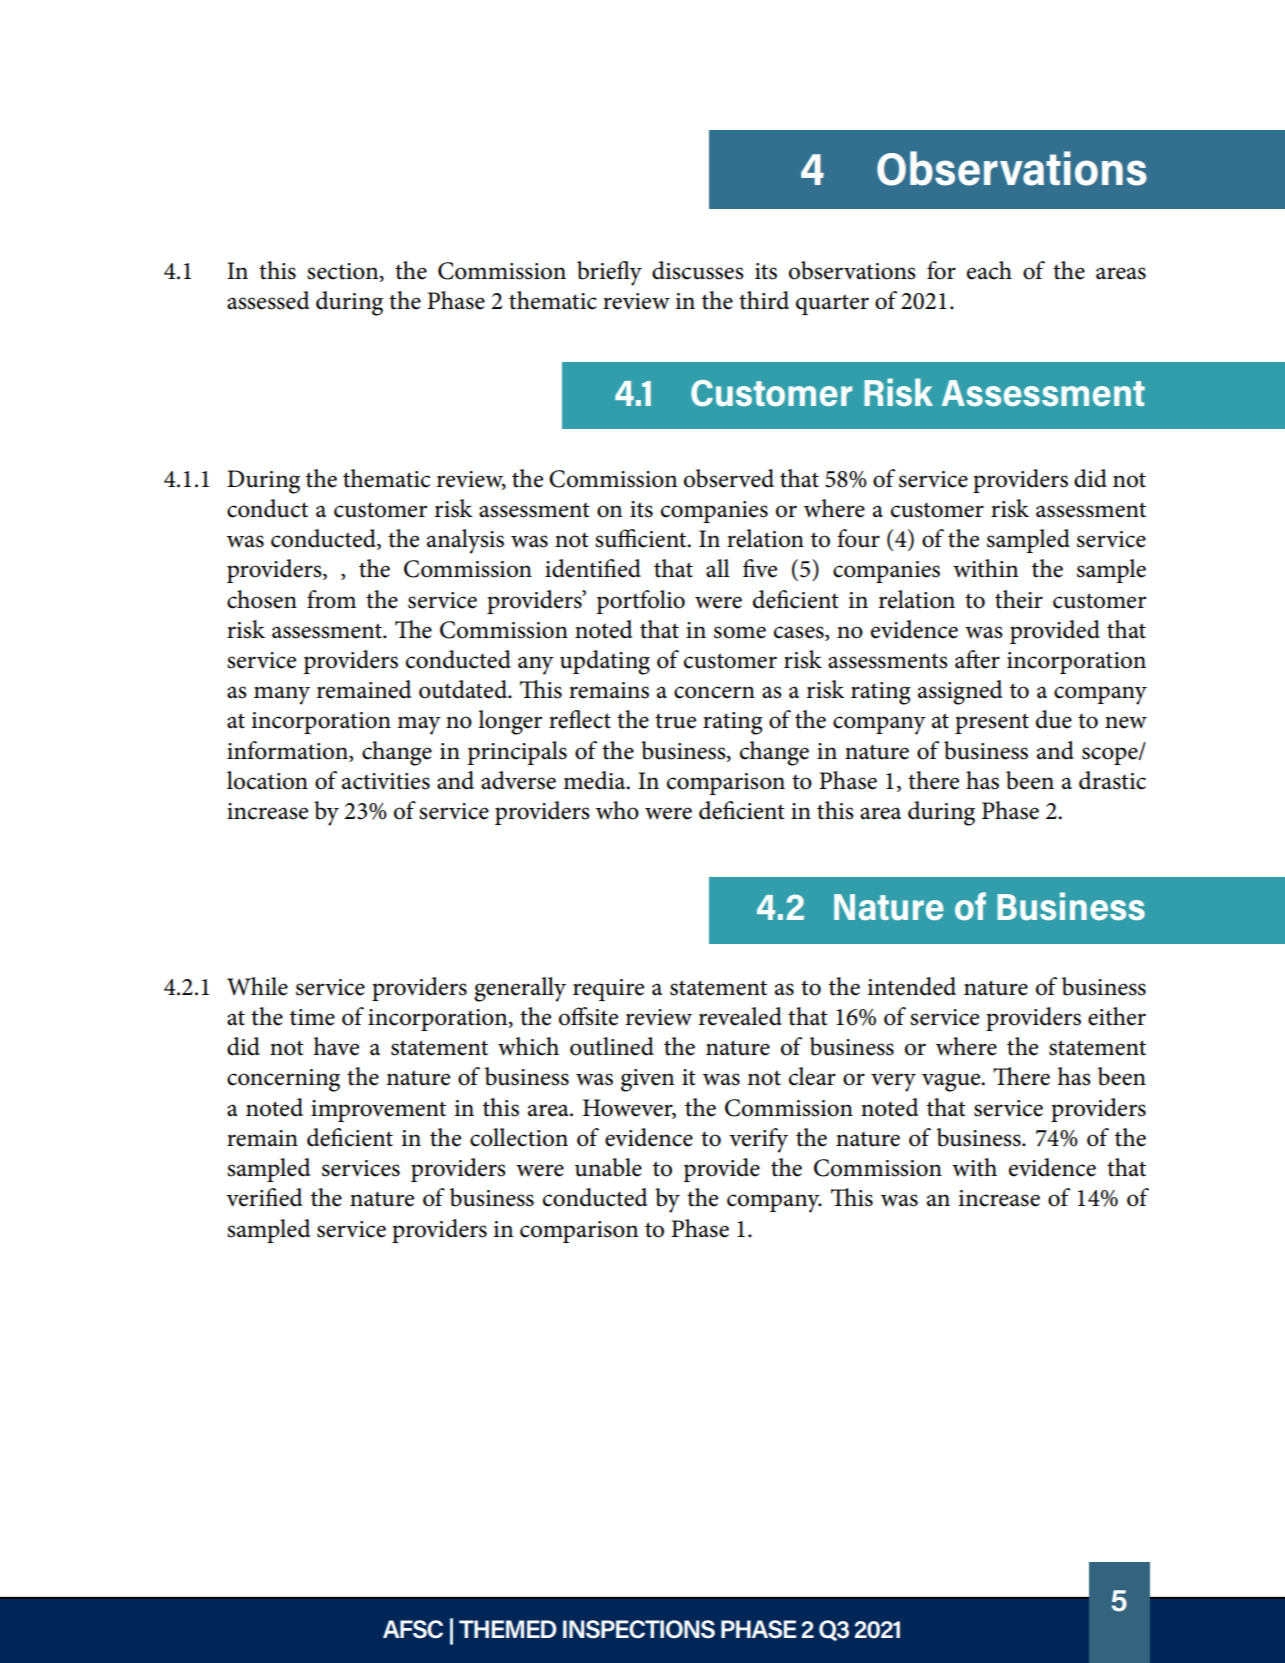  Describe the element at coordinates (312, 1017) in the screenshot. I see `time` at that location.
